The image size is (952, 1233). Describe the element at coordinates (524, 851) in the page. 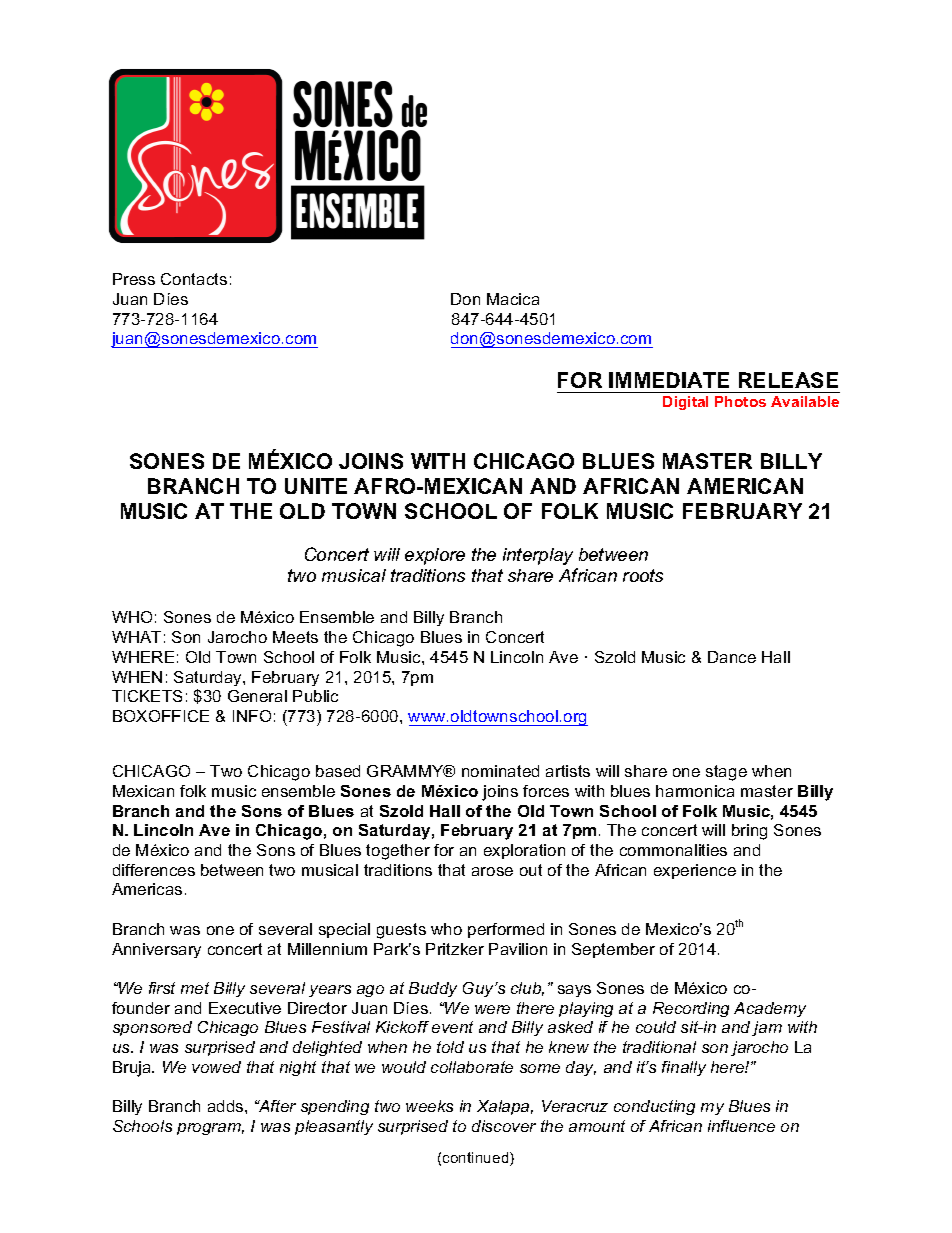

I see `exploration` at that location.
